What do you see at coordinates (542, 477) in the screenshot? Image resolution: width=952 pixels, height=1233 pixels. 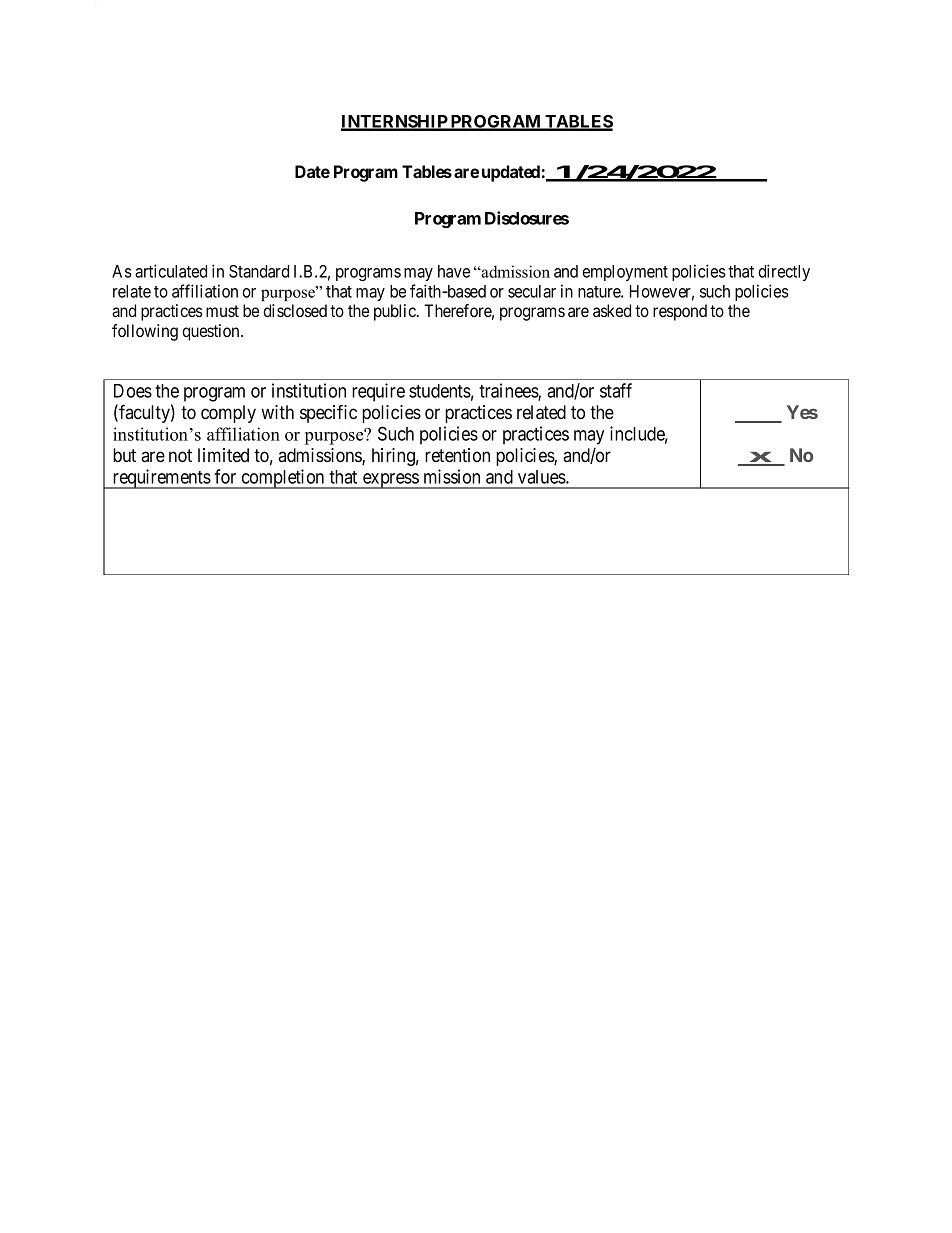 I see `values` at bounding box center [542, 477].
